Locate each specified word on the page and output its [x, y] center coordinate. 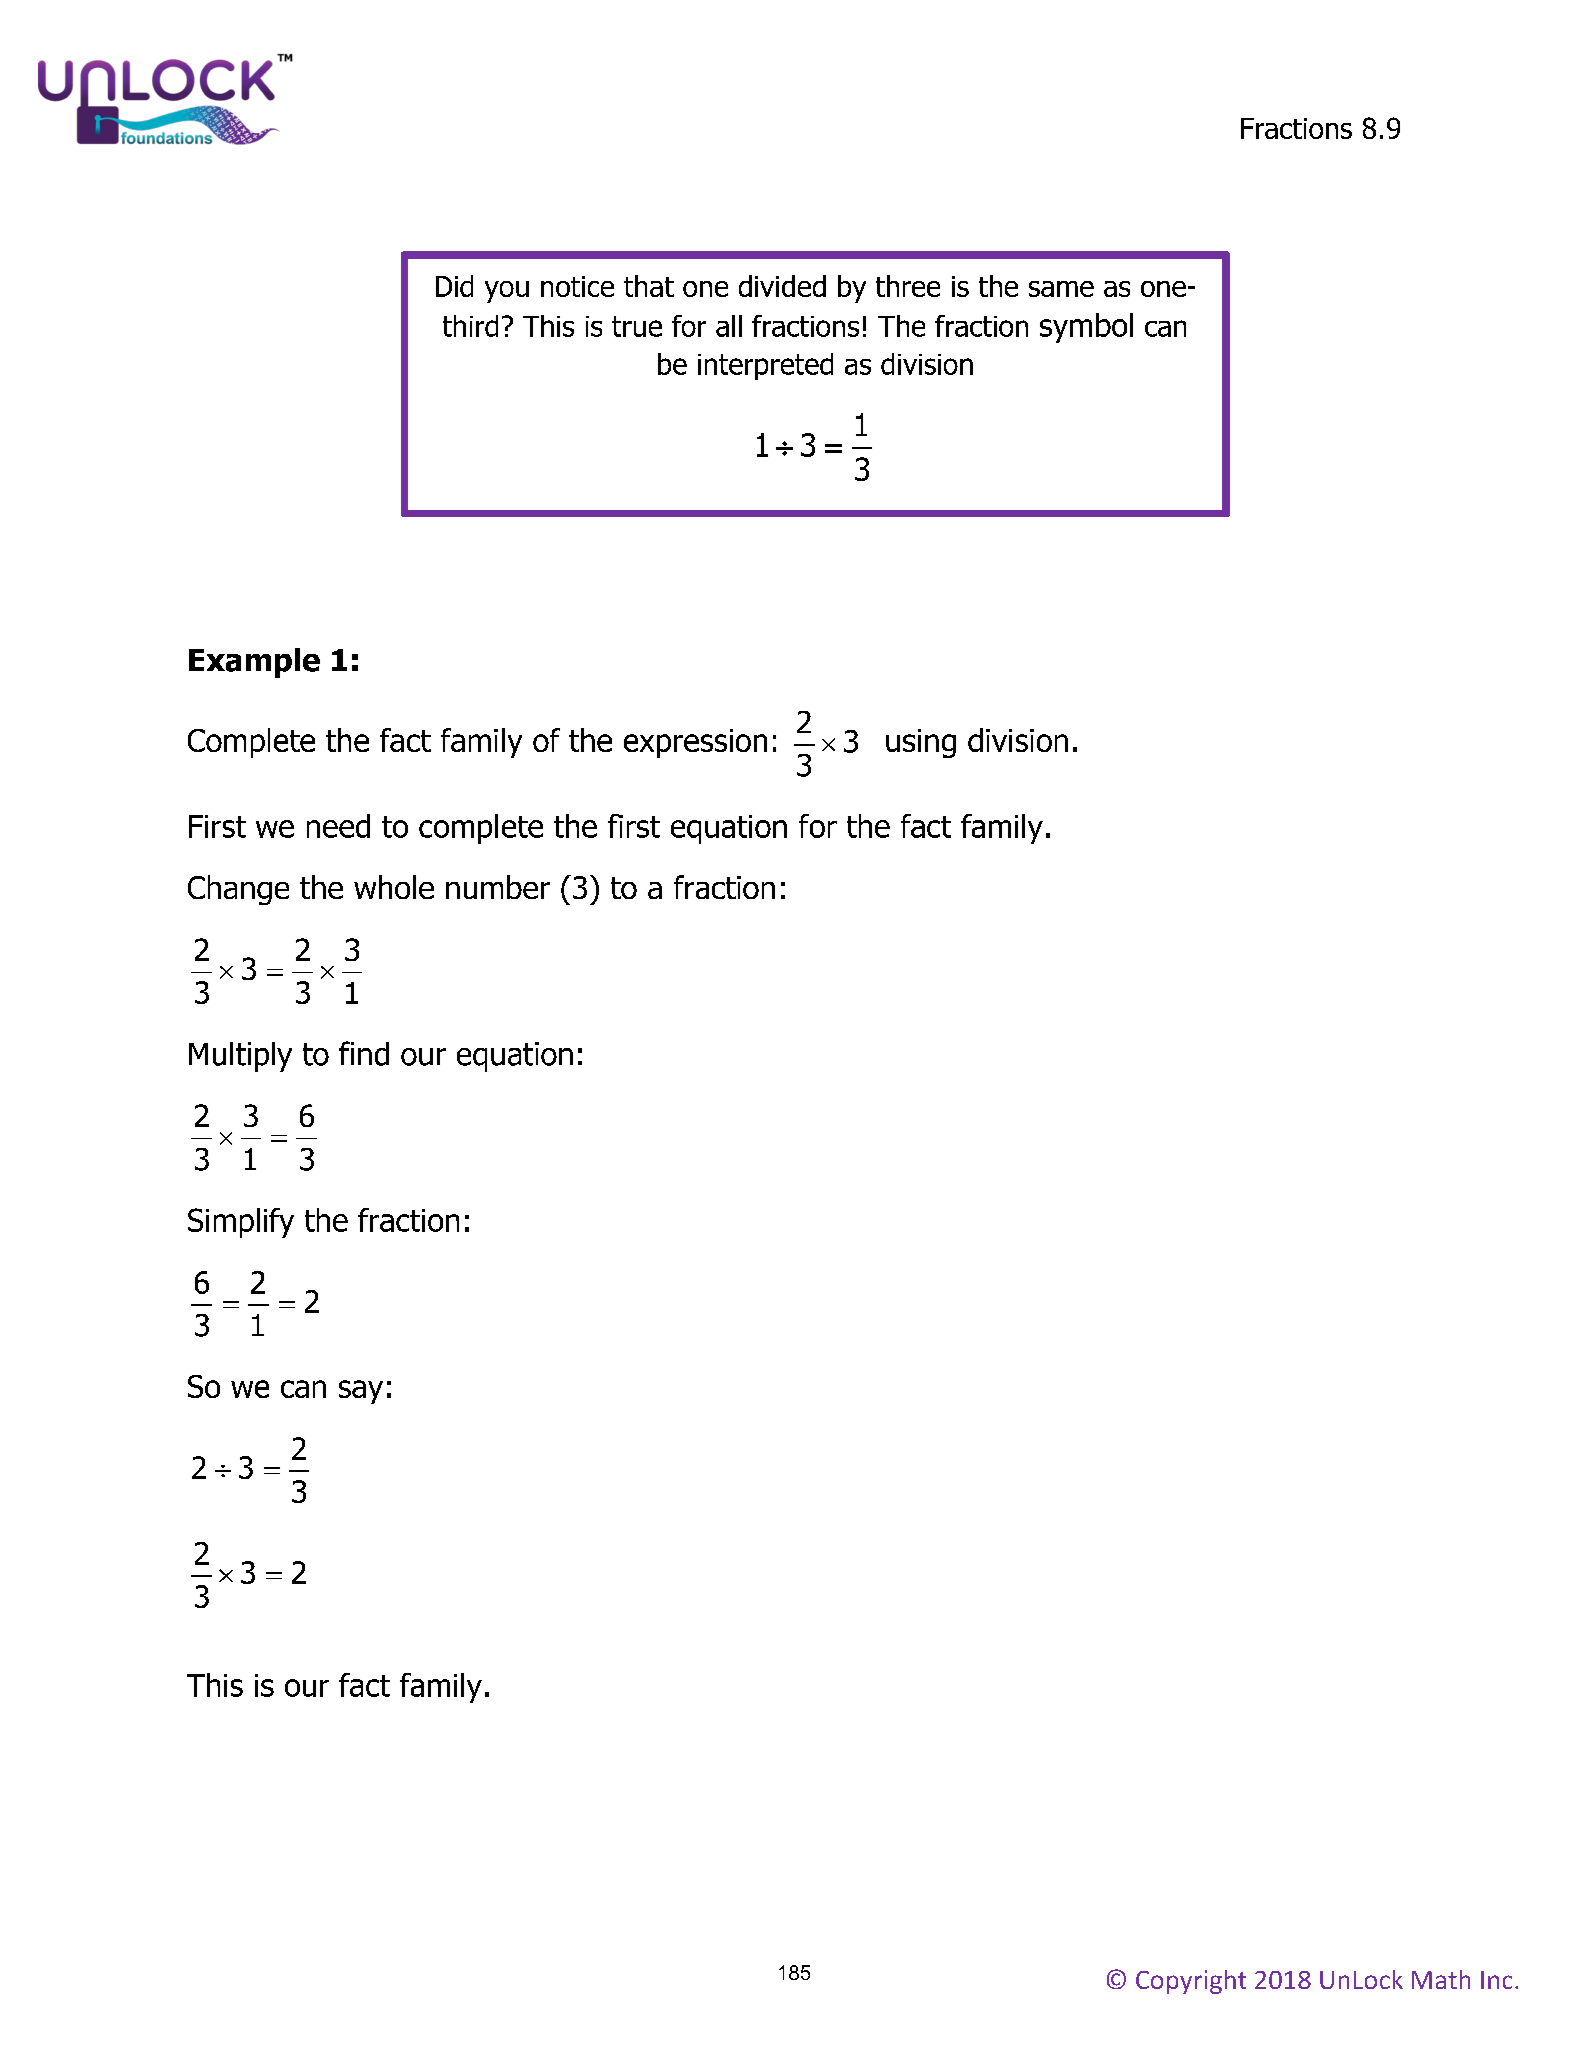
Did [454, 286]
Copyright [1191, 1982]
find [364, 1053]
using [921, 743]
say [361, 1392]
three [908, 286]
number [498, 887]
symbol [1086, 328]
